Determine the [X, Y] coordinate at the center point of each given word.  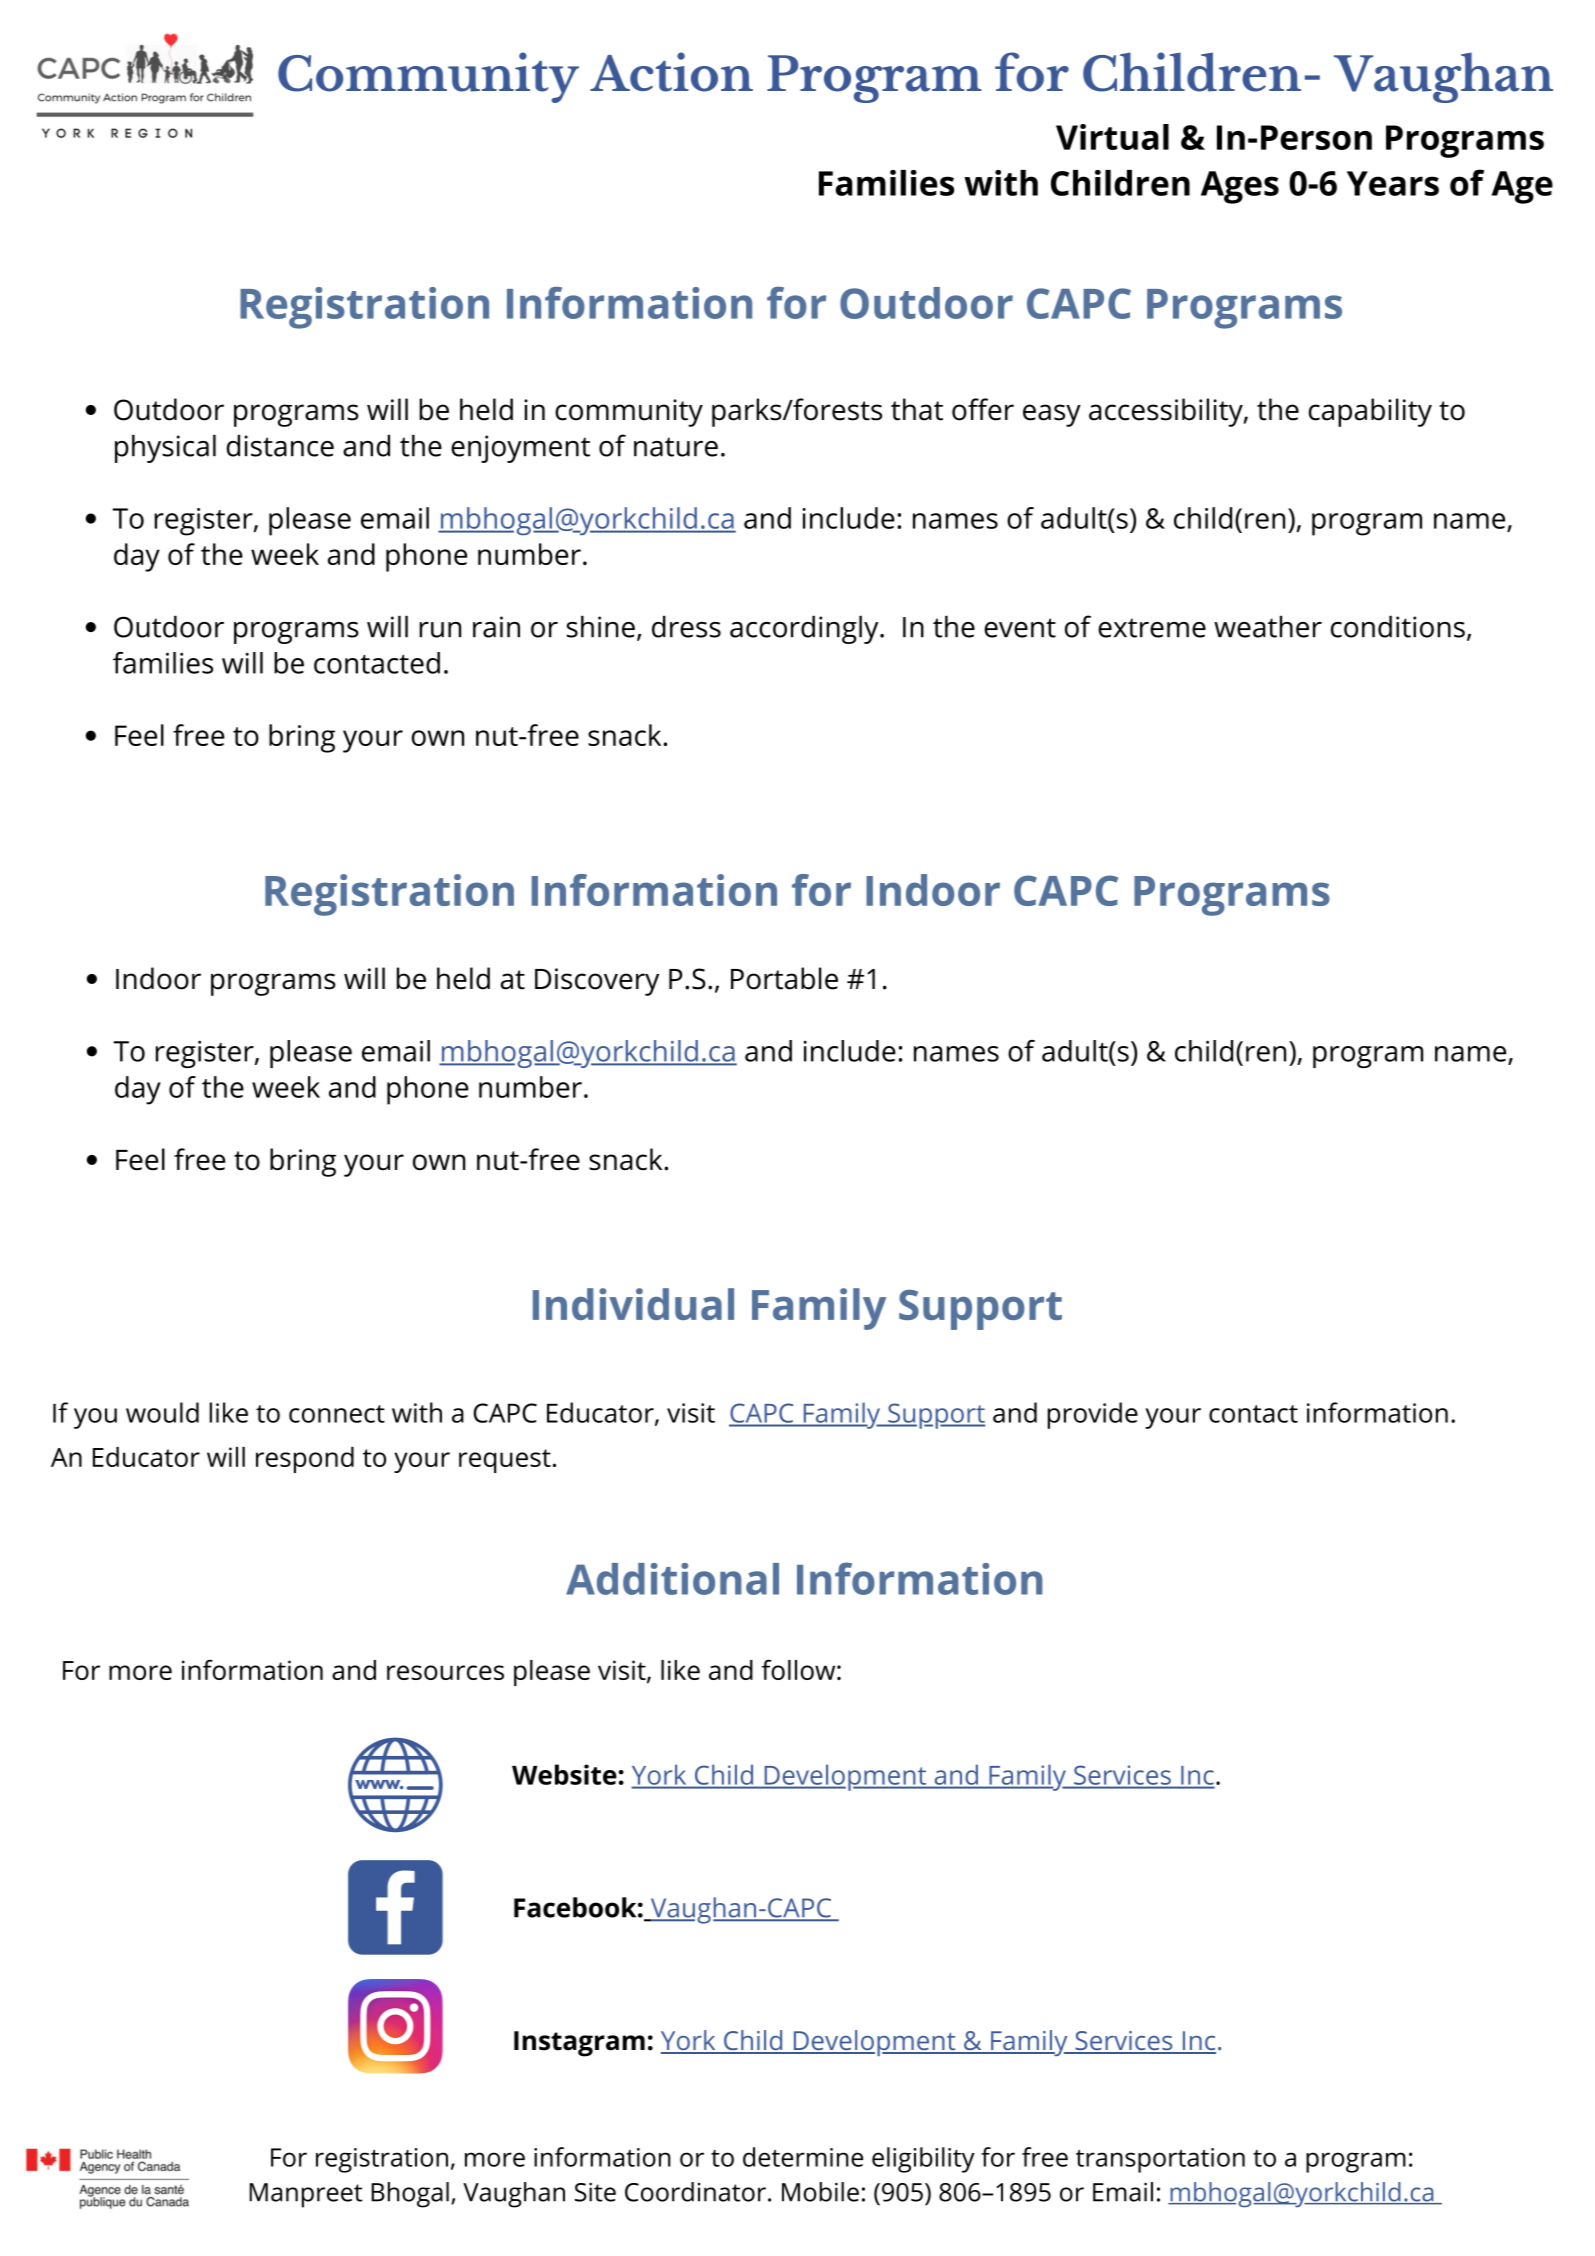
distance [280, 445]
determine [803, 2157]
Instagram [579, 2044]
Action [671, 72]
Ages [1240, 187]
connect [337, 1414]
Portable [784, 978]
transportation [1160, 2160]
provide [1093, 1415]
